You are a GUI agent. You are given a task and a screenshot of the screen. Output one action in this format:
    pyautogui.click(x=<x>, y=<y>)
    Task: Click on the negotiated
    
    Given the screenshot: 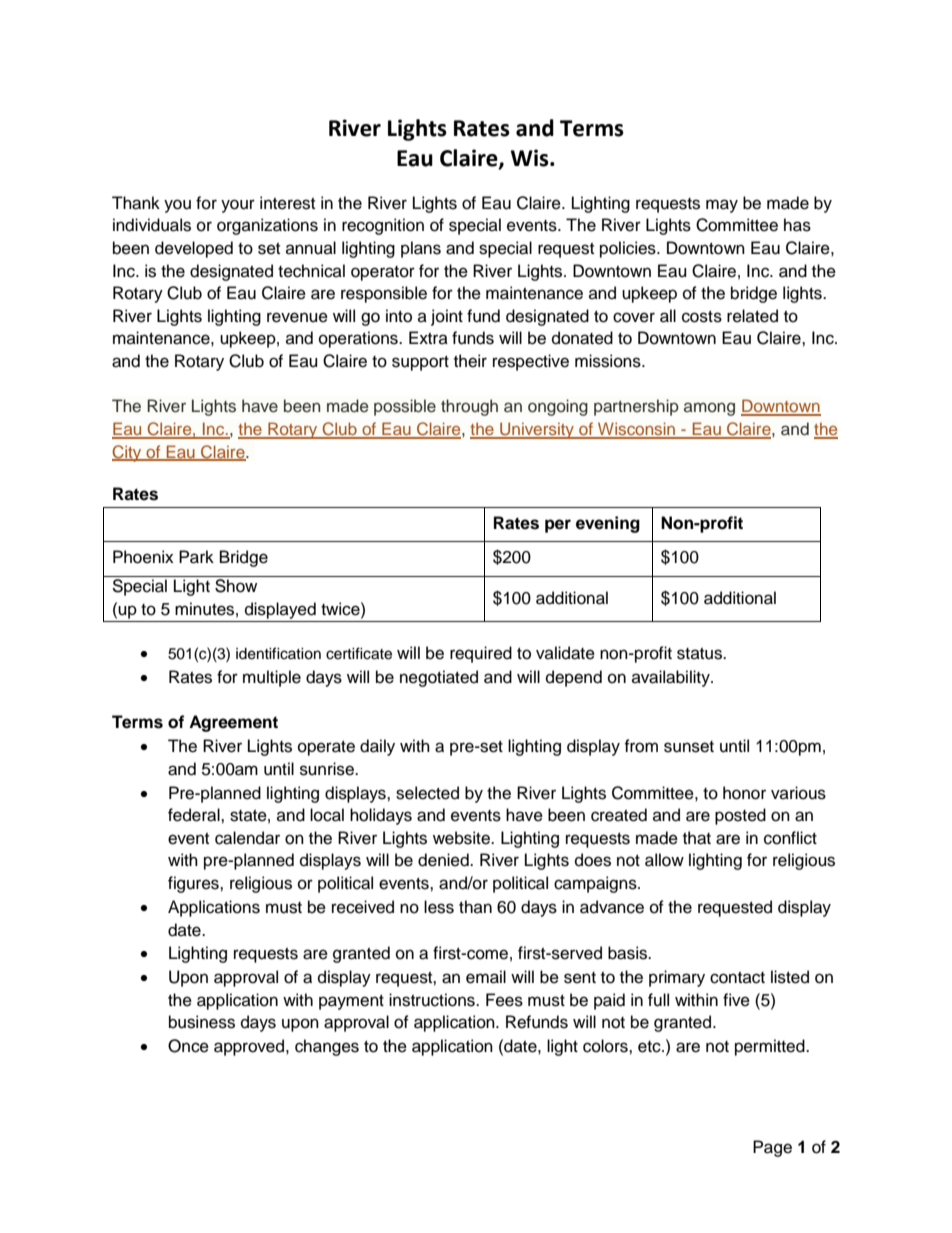 What is the action you would take?
    pyautogui.click(x=439, y=678)
